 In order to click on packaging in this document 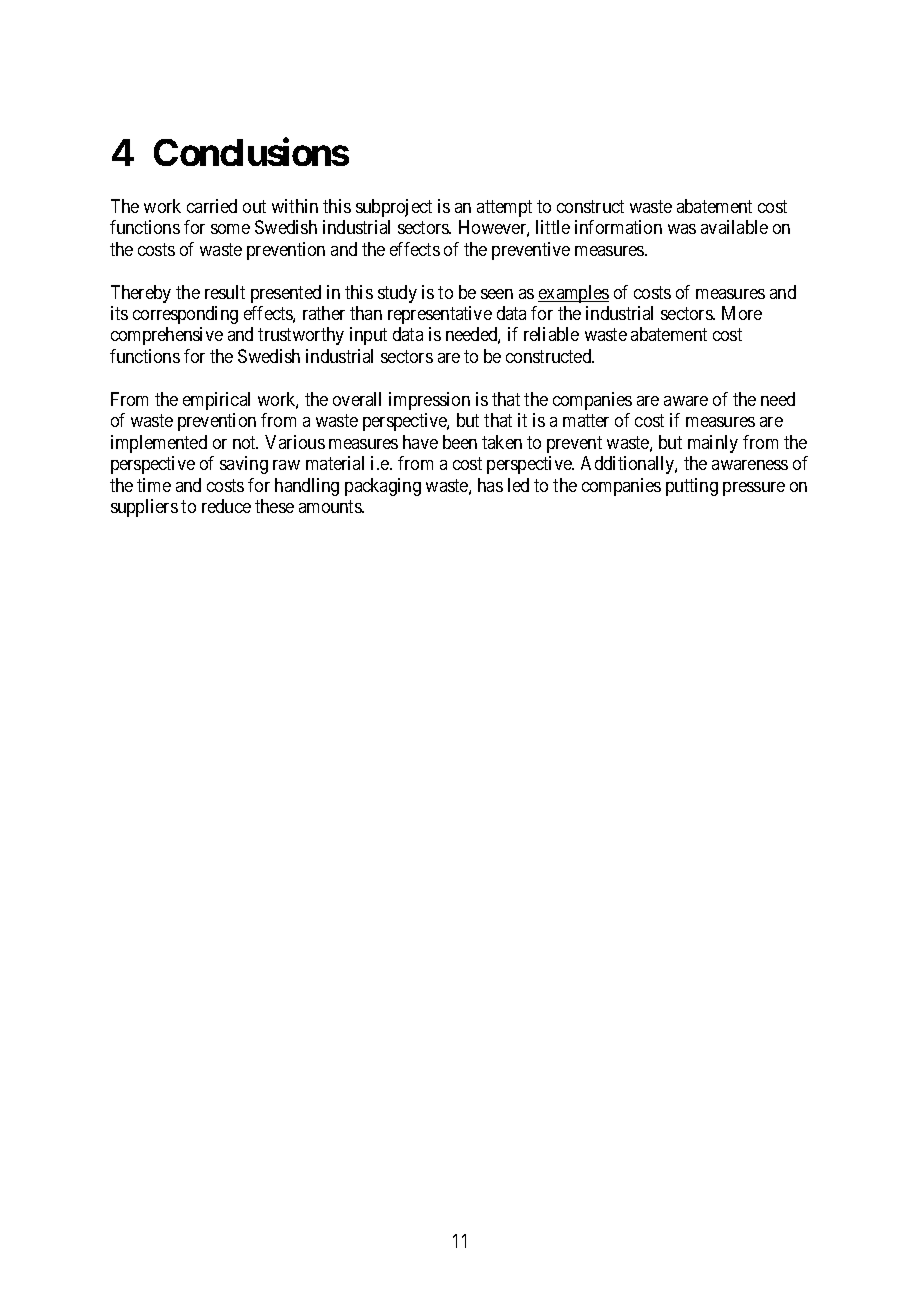, I will do `click(383, 487)`.
